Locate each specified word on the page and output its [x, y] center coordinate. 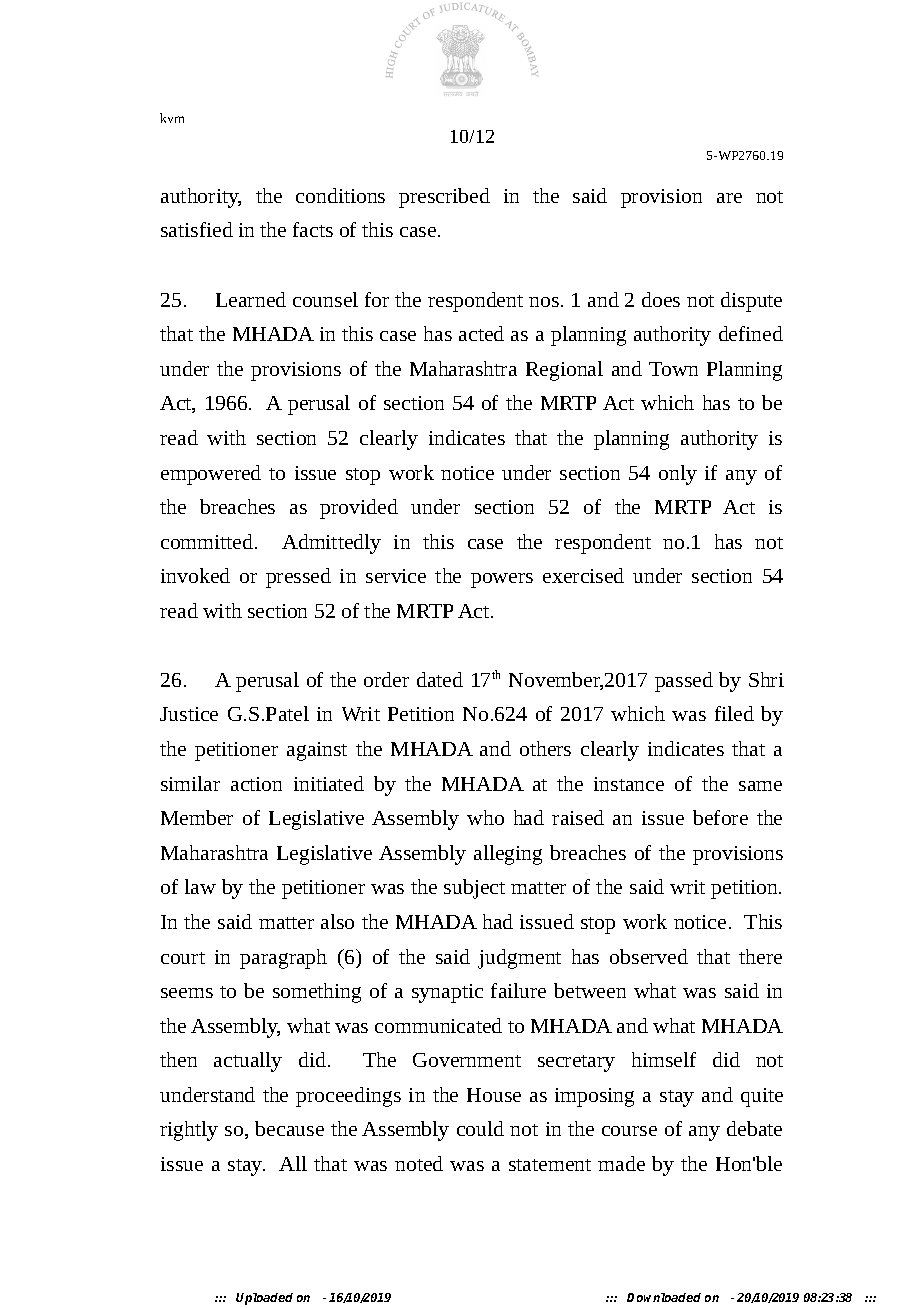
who [485, 817]
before [720, 817]
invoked [195, 575]
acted [481, 333]
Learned [251, 299]
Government [467, 1060]
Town [673, 369]
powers [502, 580]
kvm [172, 118]
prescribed [444, 198]
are [729, 198]
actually [248, 1062]
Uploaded [264, 1299]
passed [684, 682]
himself [664, 1059]
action [256, 784]
